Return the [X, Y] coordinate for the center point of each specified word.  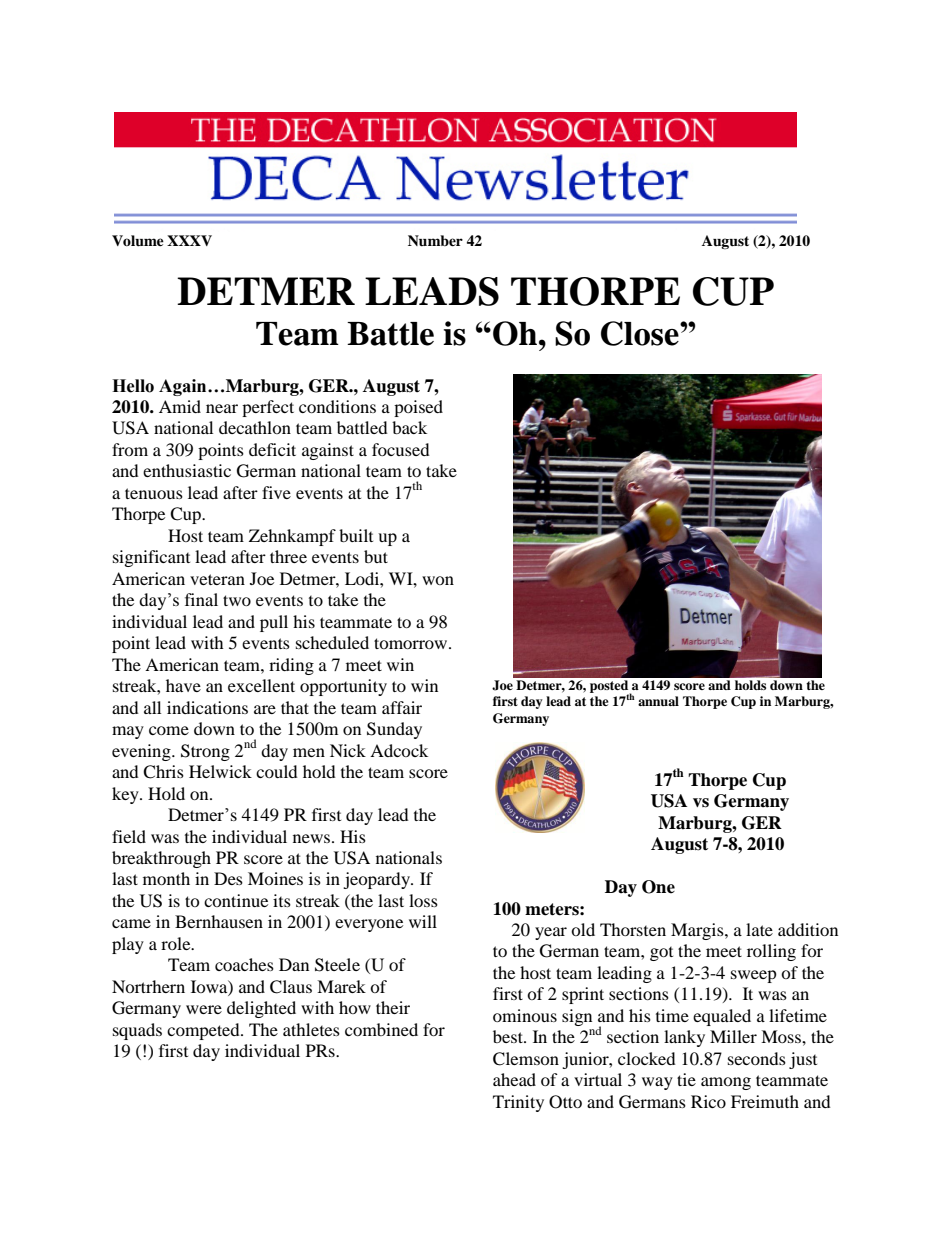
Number [435, 240]
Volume [138, 241]
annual [658, 701]
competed [204, 1031]
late [759, 929]
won [438, 580]
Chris [163, 772]
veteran [217, 579]
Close [641, 333]
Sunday [394, 730]
